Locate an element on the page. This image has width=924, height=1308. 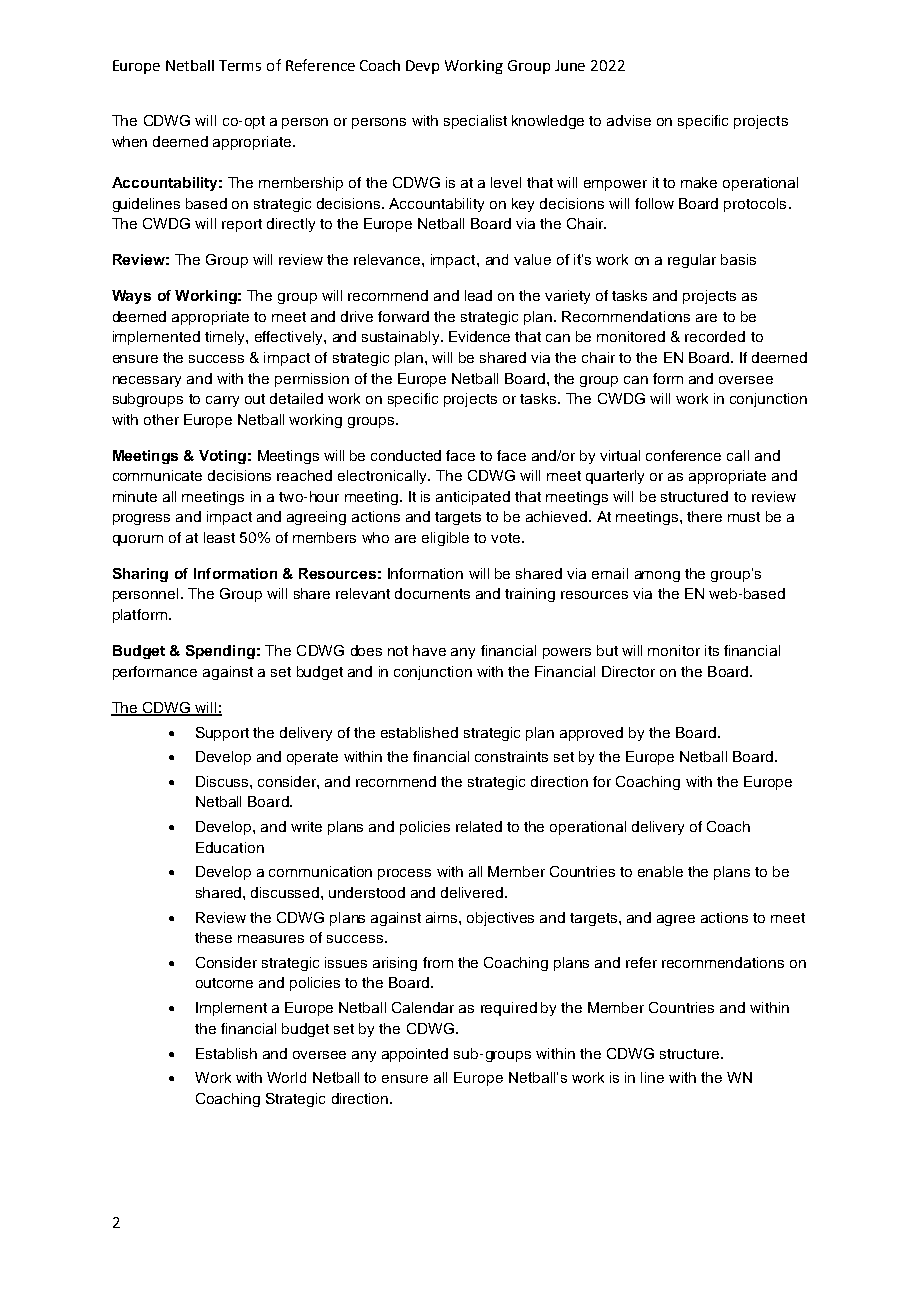
among is located at coordinates (657, 576).
